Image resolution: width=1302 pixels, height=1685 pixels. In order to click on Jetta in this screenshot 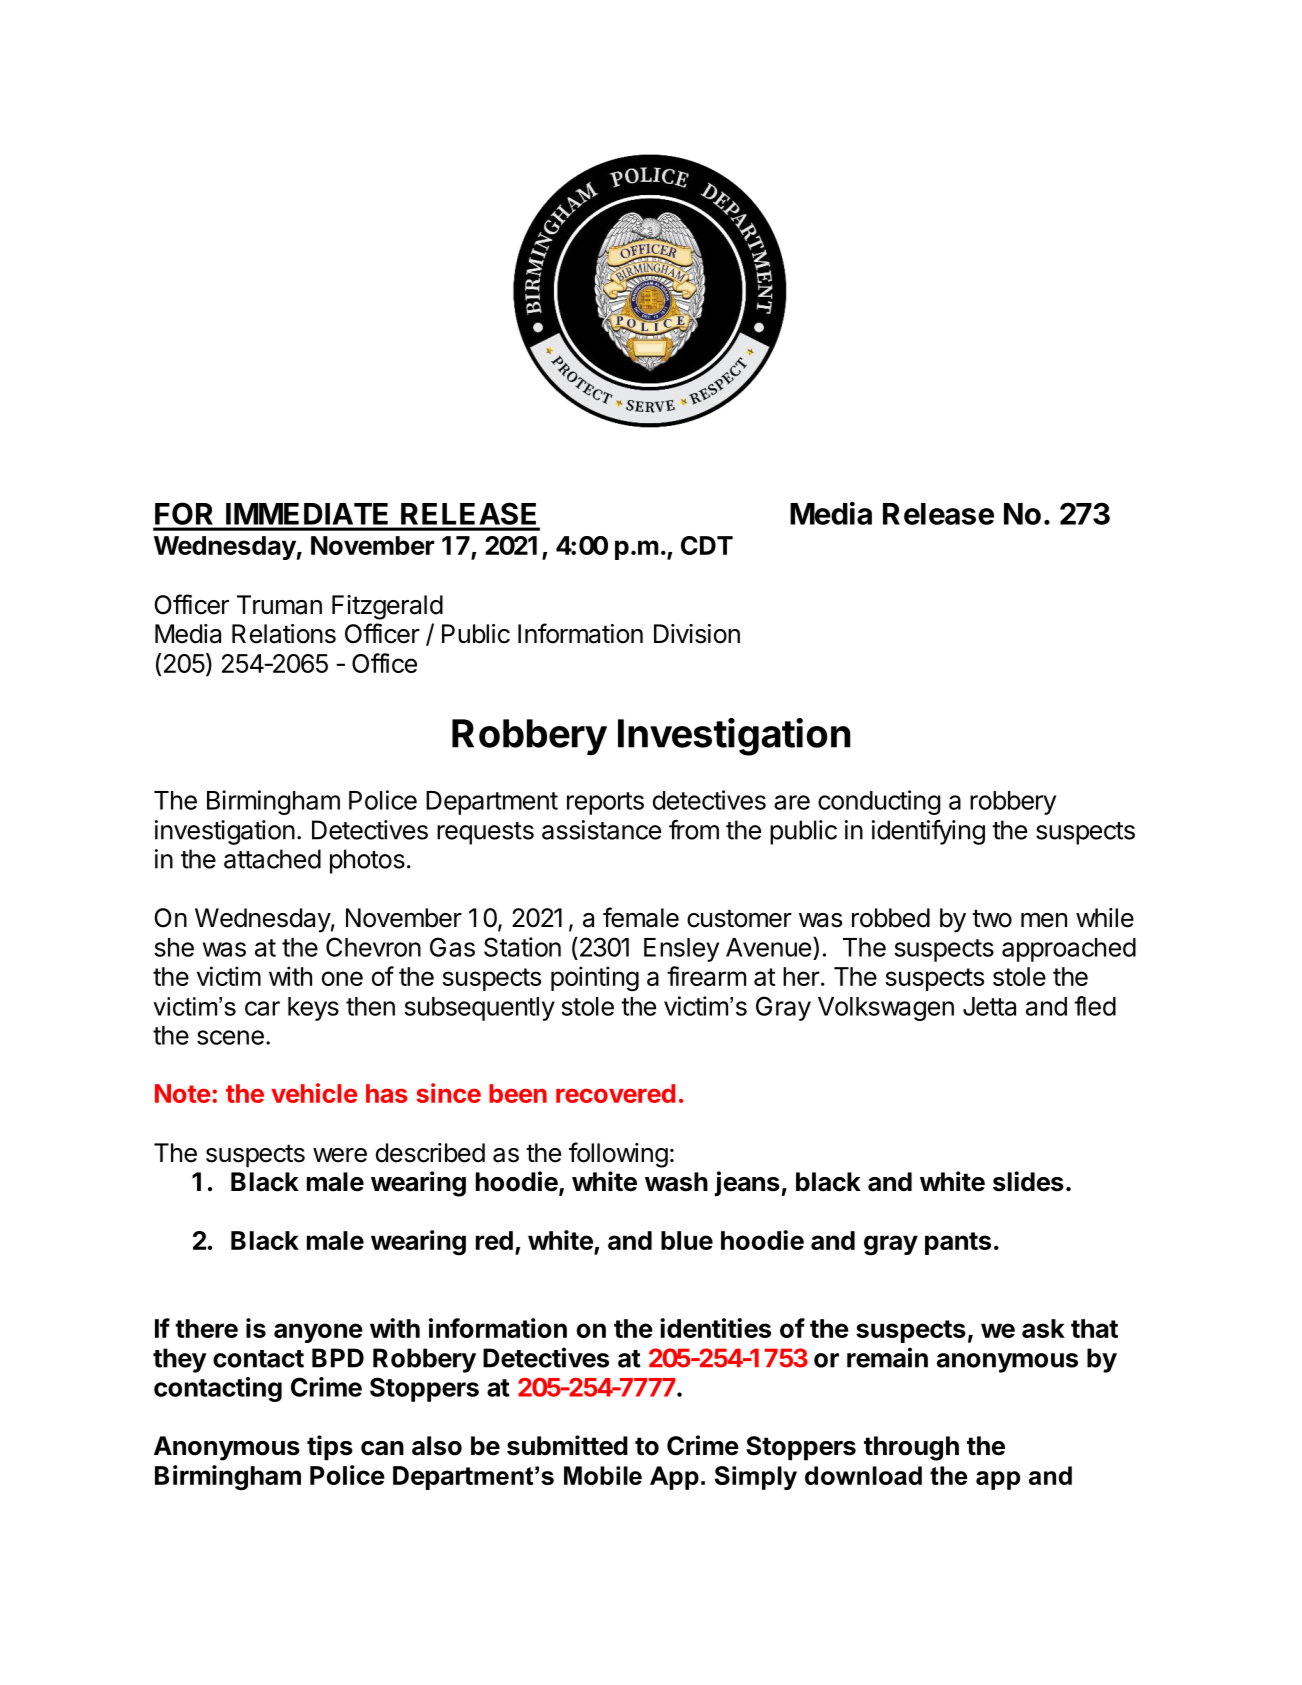, I will do `click(989, 1006)`.
